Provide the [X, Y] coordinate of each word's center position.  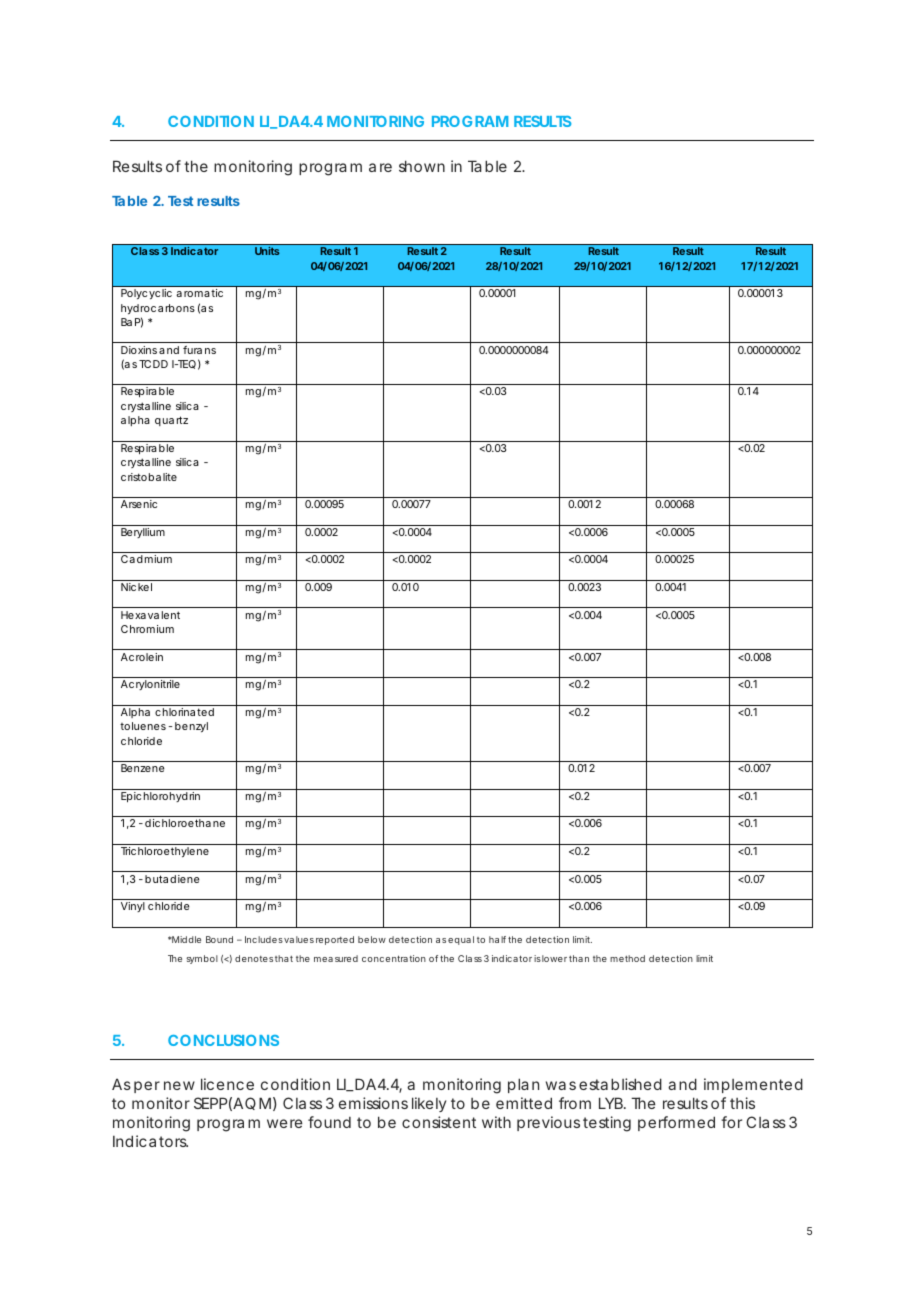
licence [227, 1084]
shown [422, 166]
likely [429, 1104]
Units [267, 251]
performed [676, 1123]
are [380, 167]
